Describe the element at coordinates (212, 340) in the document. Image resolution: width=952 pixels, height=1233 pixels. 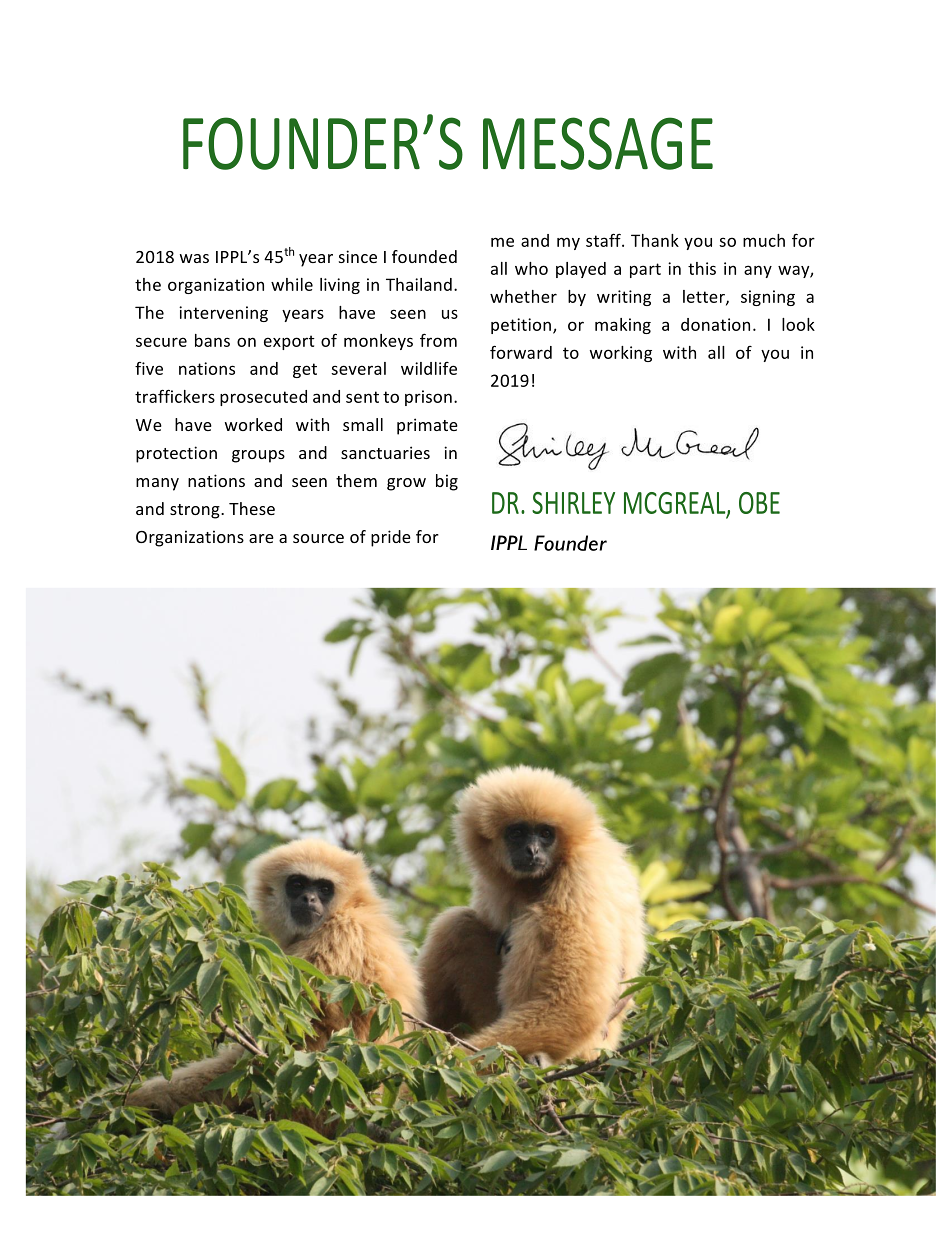
I see `bans` at that location.
